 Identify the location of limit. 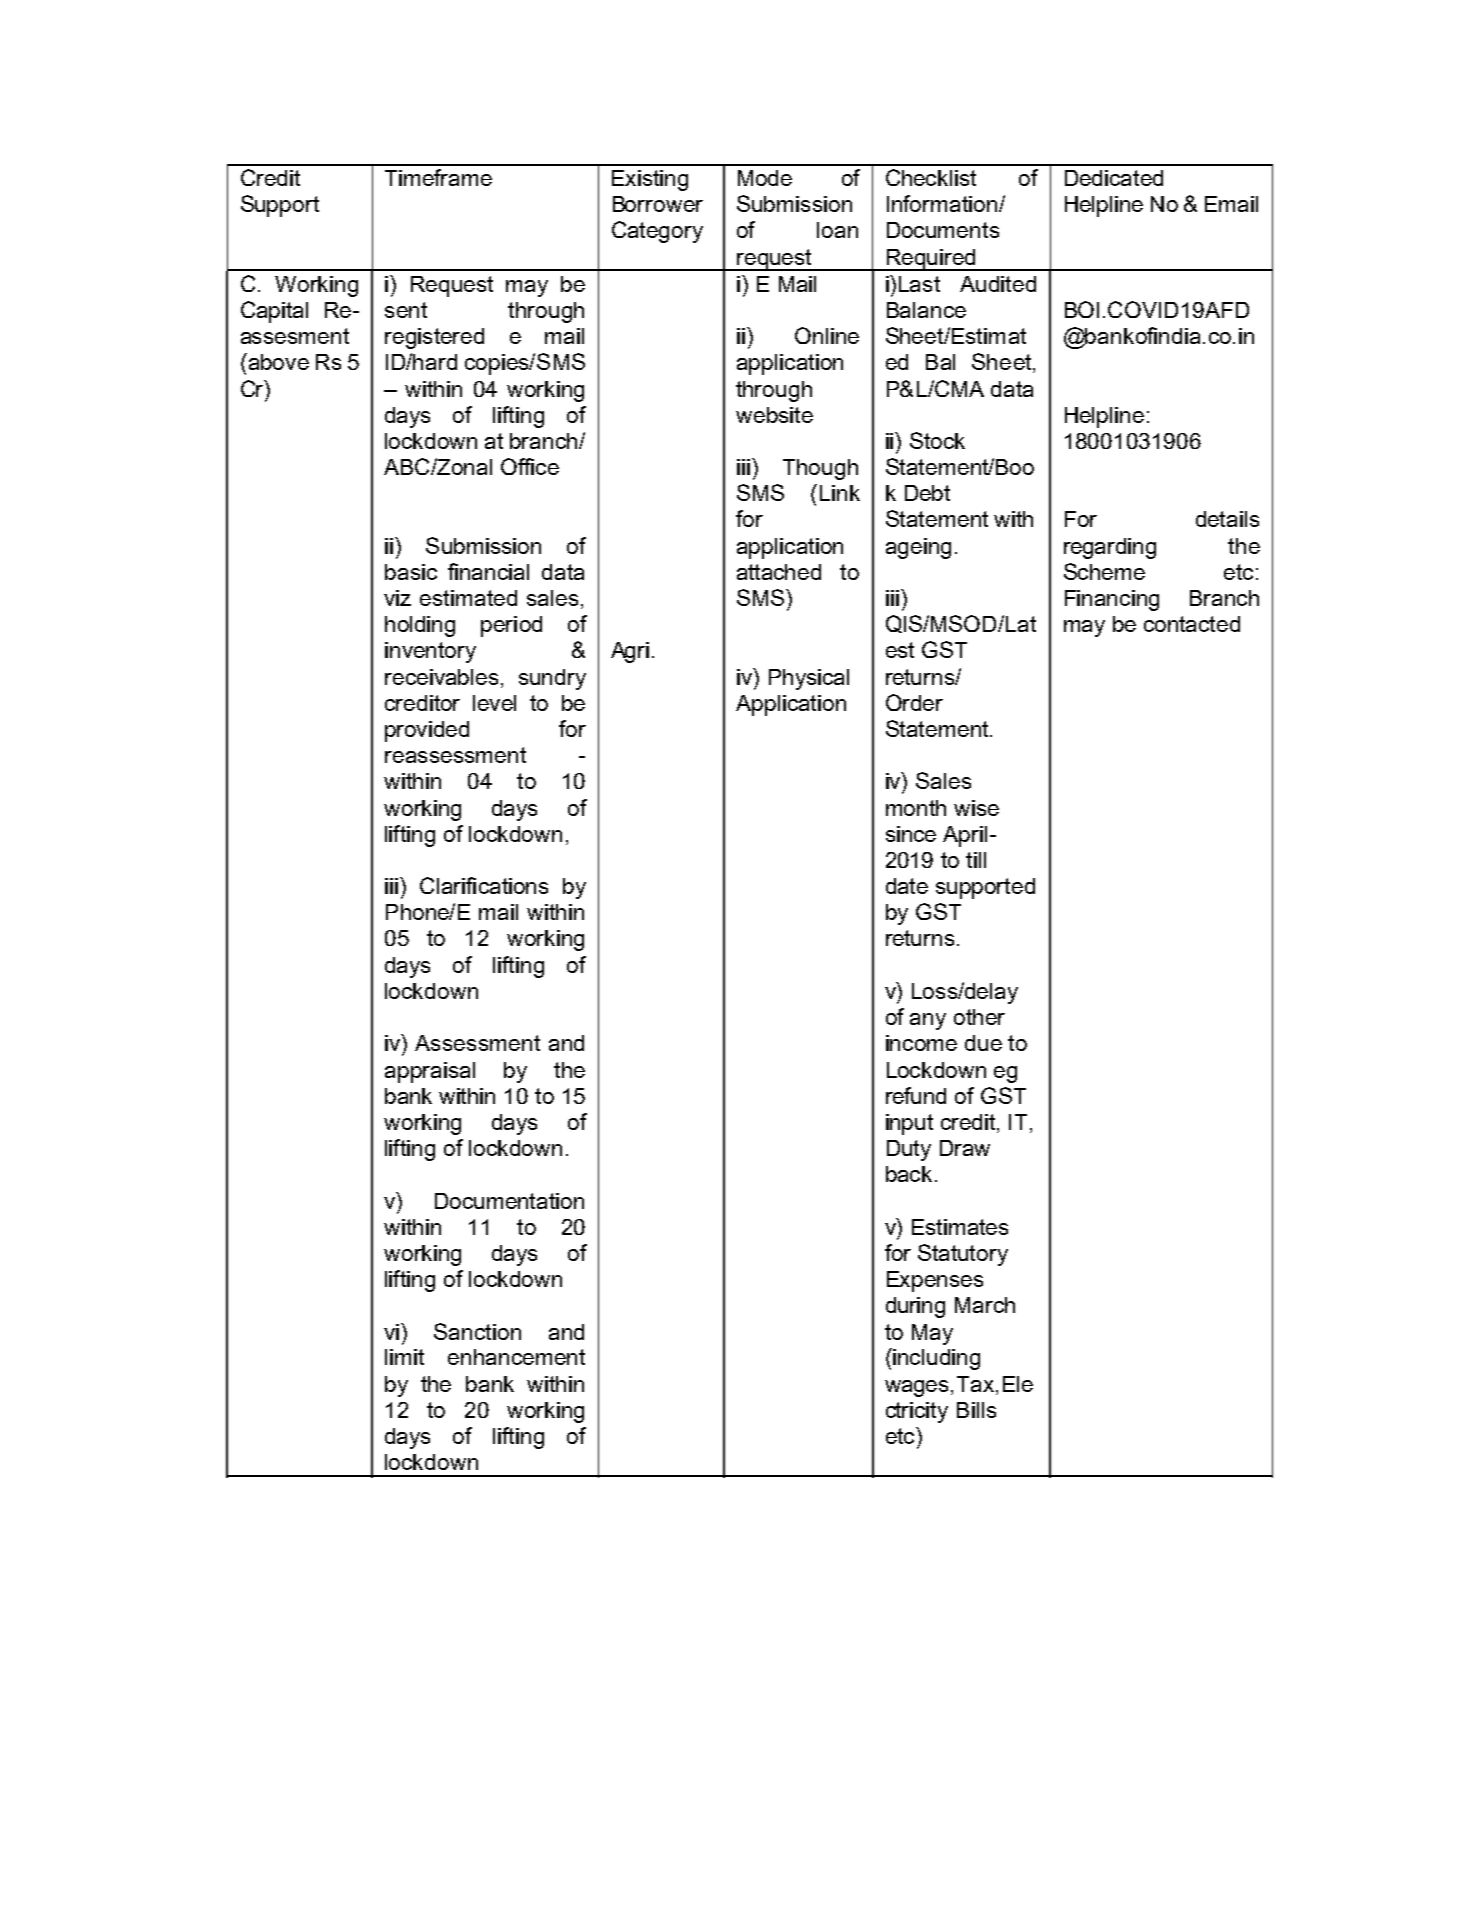
(404, 1357).
